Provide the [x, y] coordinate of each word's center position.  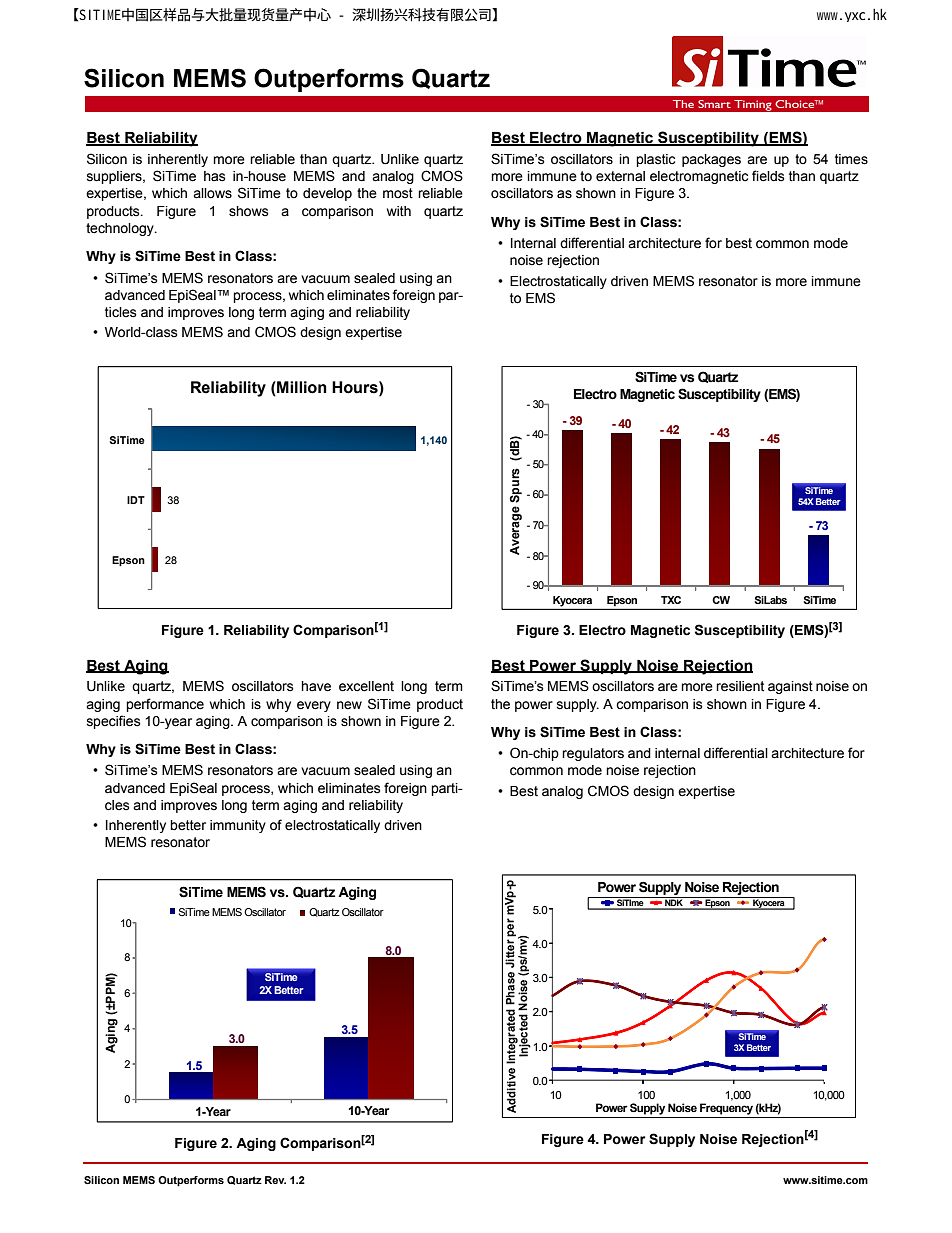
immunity [238, 826]
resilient [740, 686]
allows [212, 193]
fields [768, 176]
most [398, 193]
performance [165, 705]
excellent [366, 686]
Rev [275, 1180]
